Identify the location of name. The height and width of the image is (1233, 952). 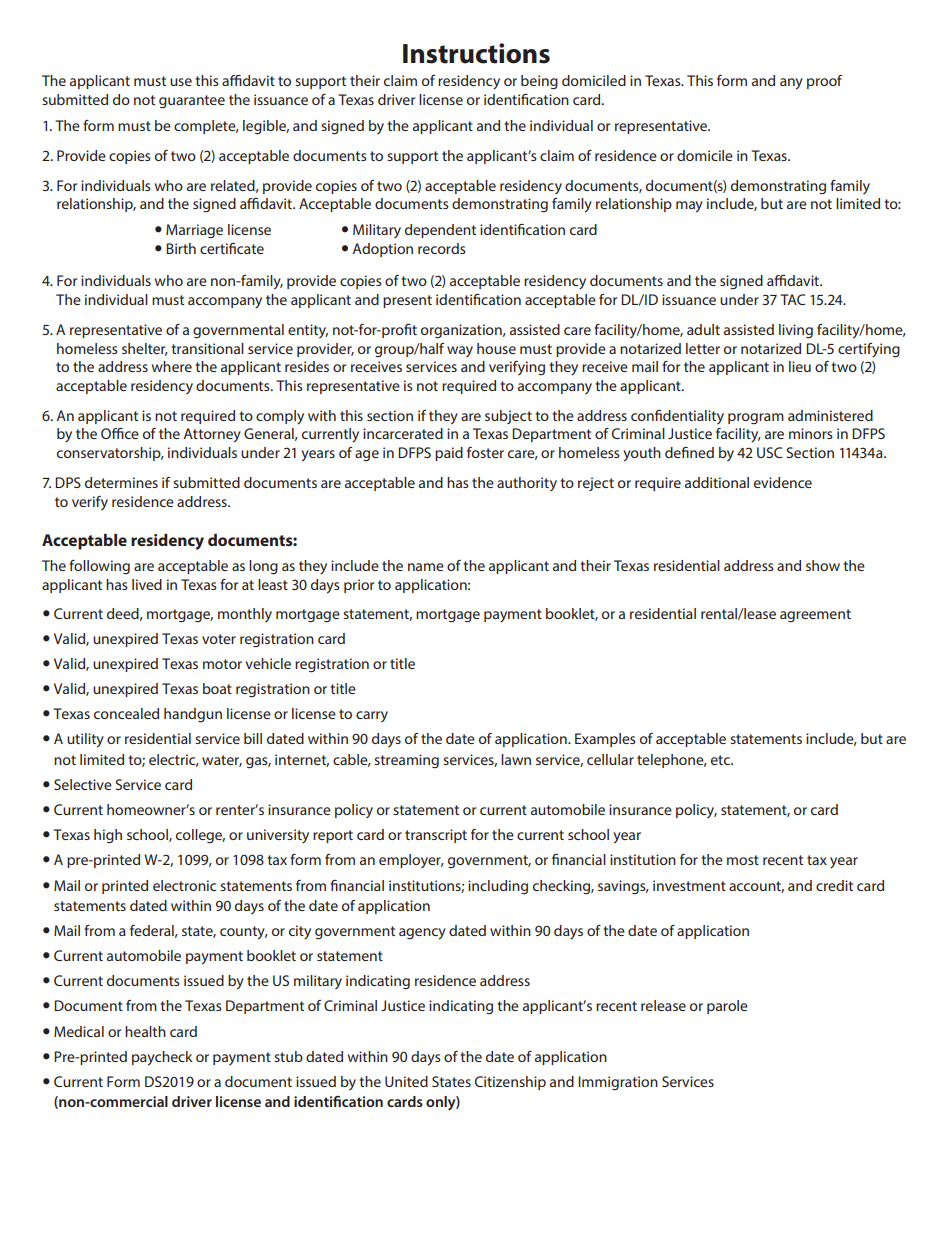
(426, 567).
